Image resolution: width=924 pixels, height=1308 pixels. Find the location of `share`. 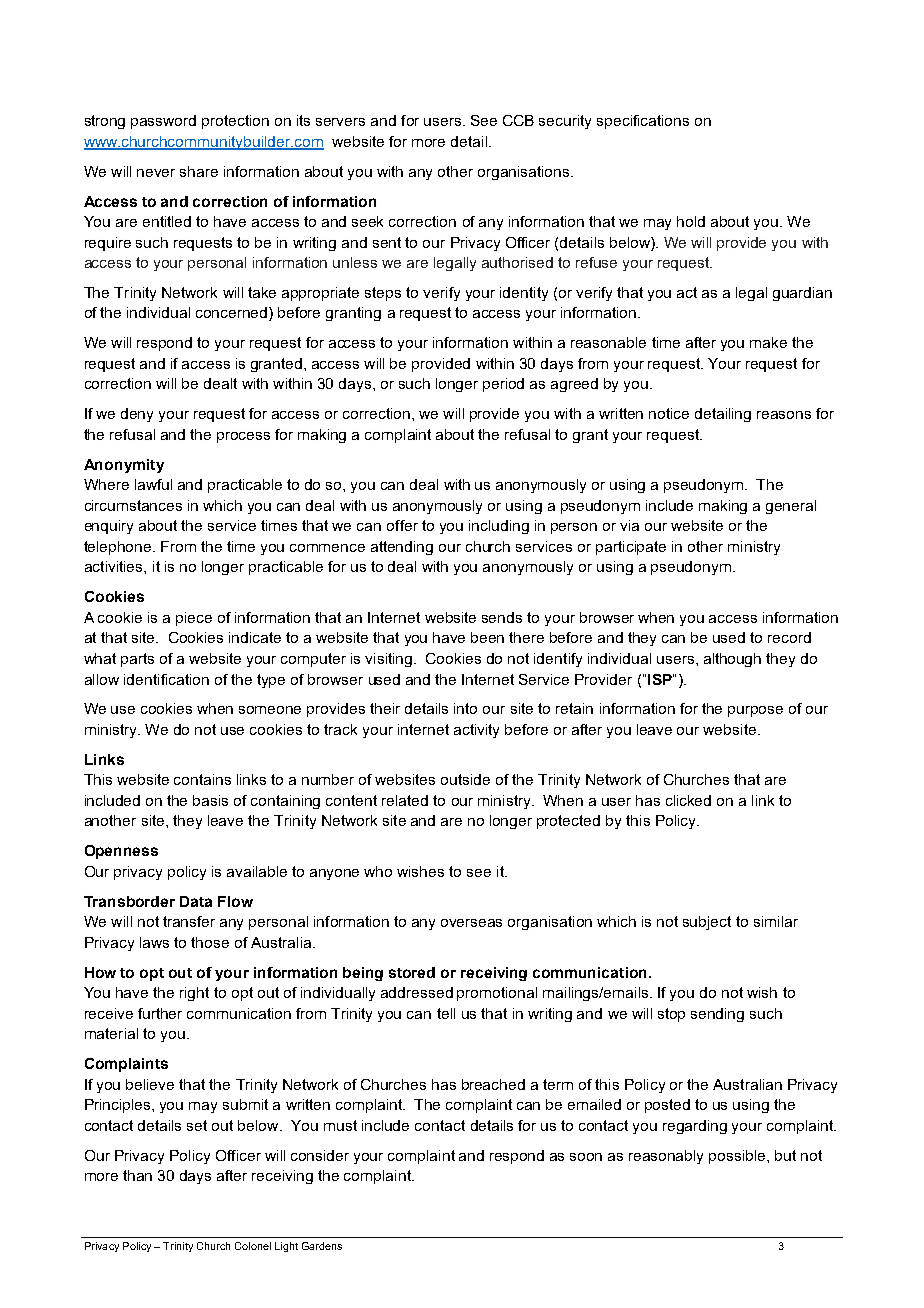

share is located at coordinates (199, 171).
